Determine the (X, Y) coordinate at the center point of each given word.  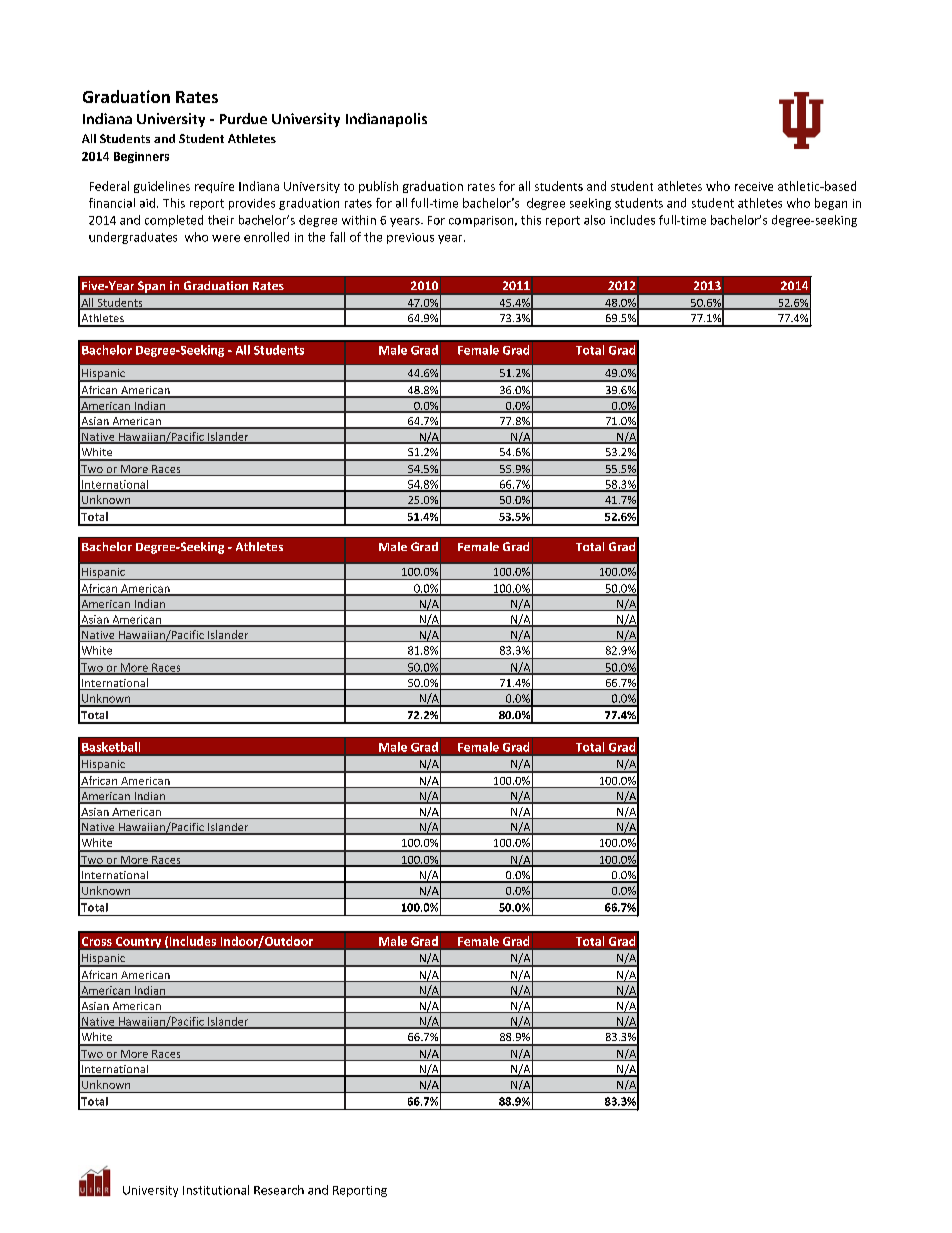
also (594, 220)
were (226, 238)
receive (754, 186)
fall (337, 237)
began (831, 204)
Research (279, 1190)
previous (410, 238)
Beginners (141, 157)
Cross (97, 941)
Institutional (216, 1190)
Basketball (111, 747)
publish (378, 187)
